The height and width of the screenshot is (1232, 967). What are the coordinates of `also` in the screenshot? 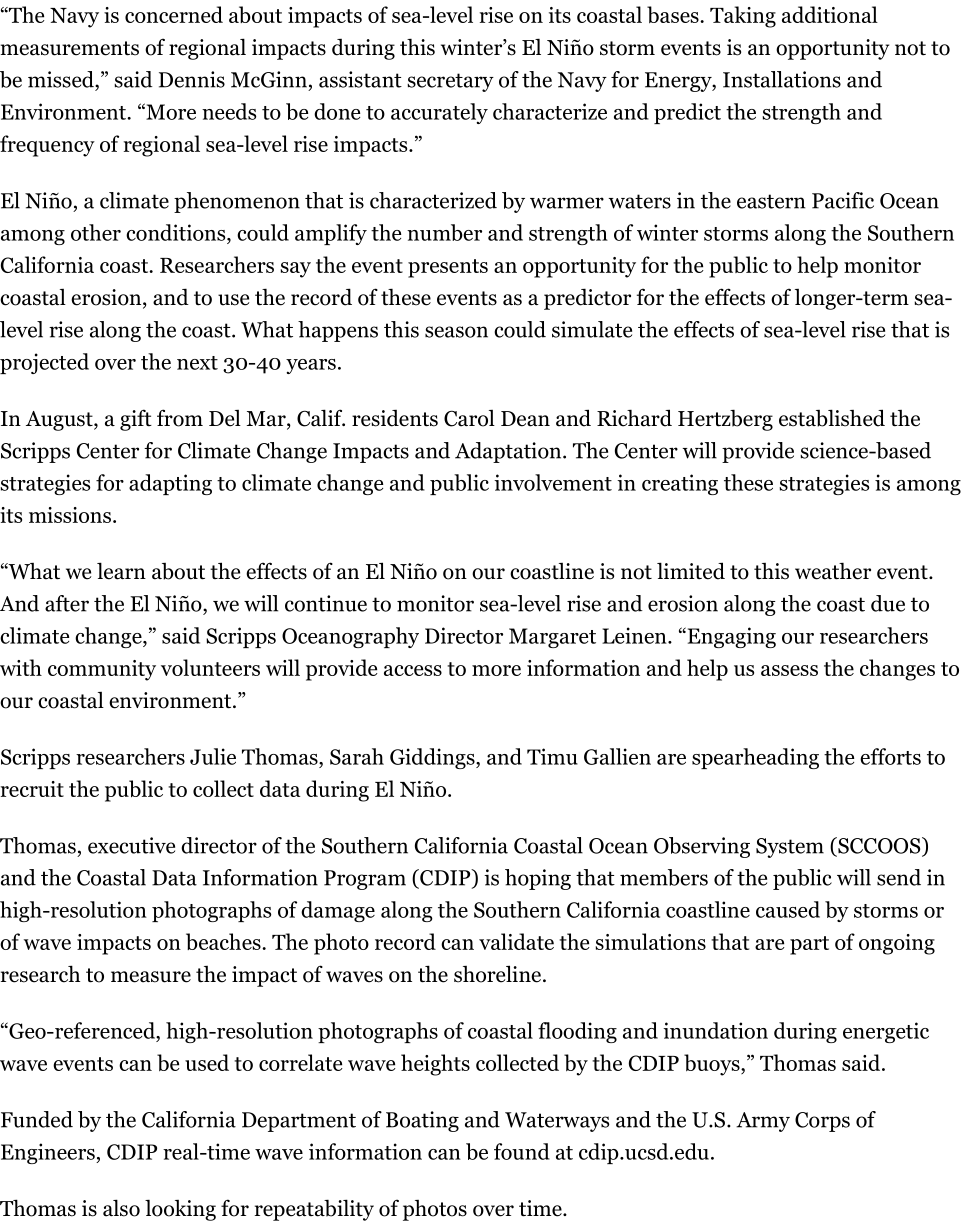 It's located at (121, 1208).
